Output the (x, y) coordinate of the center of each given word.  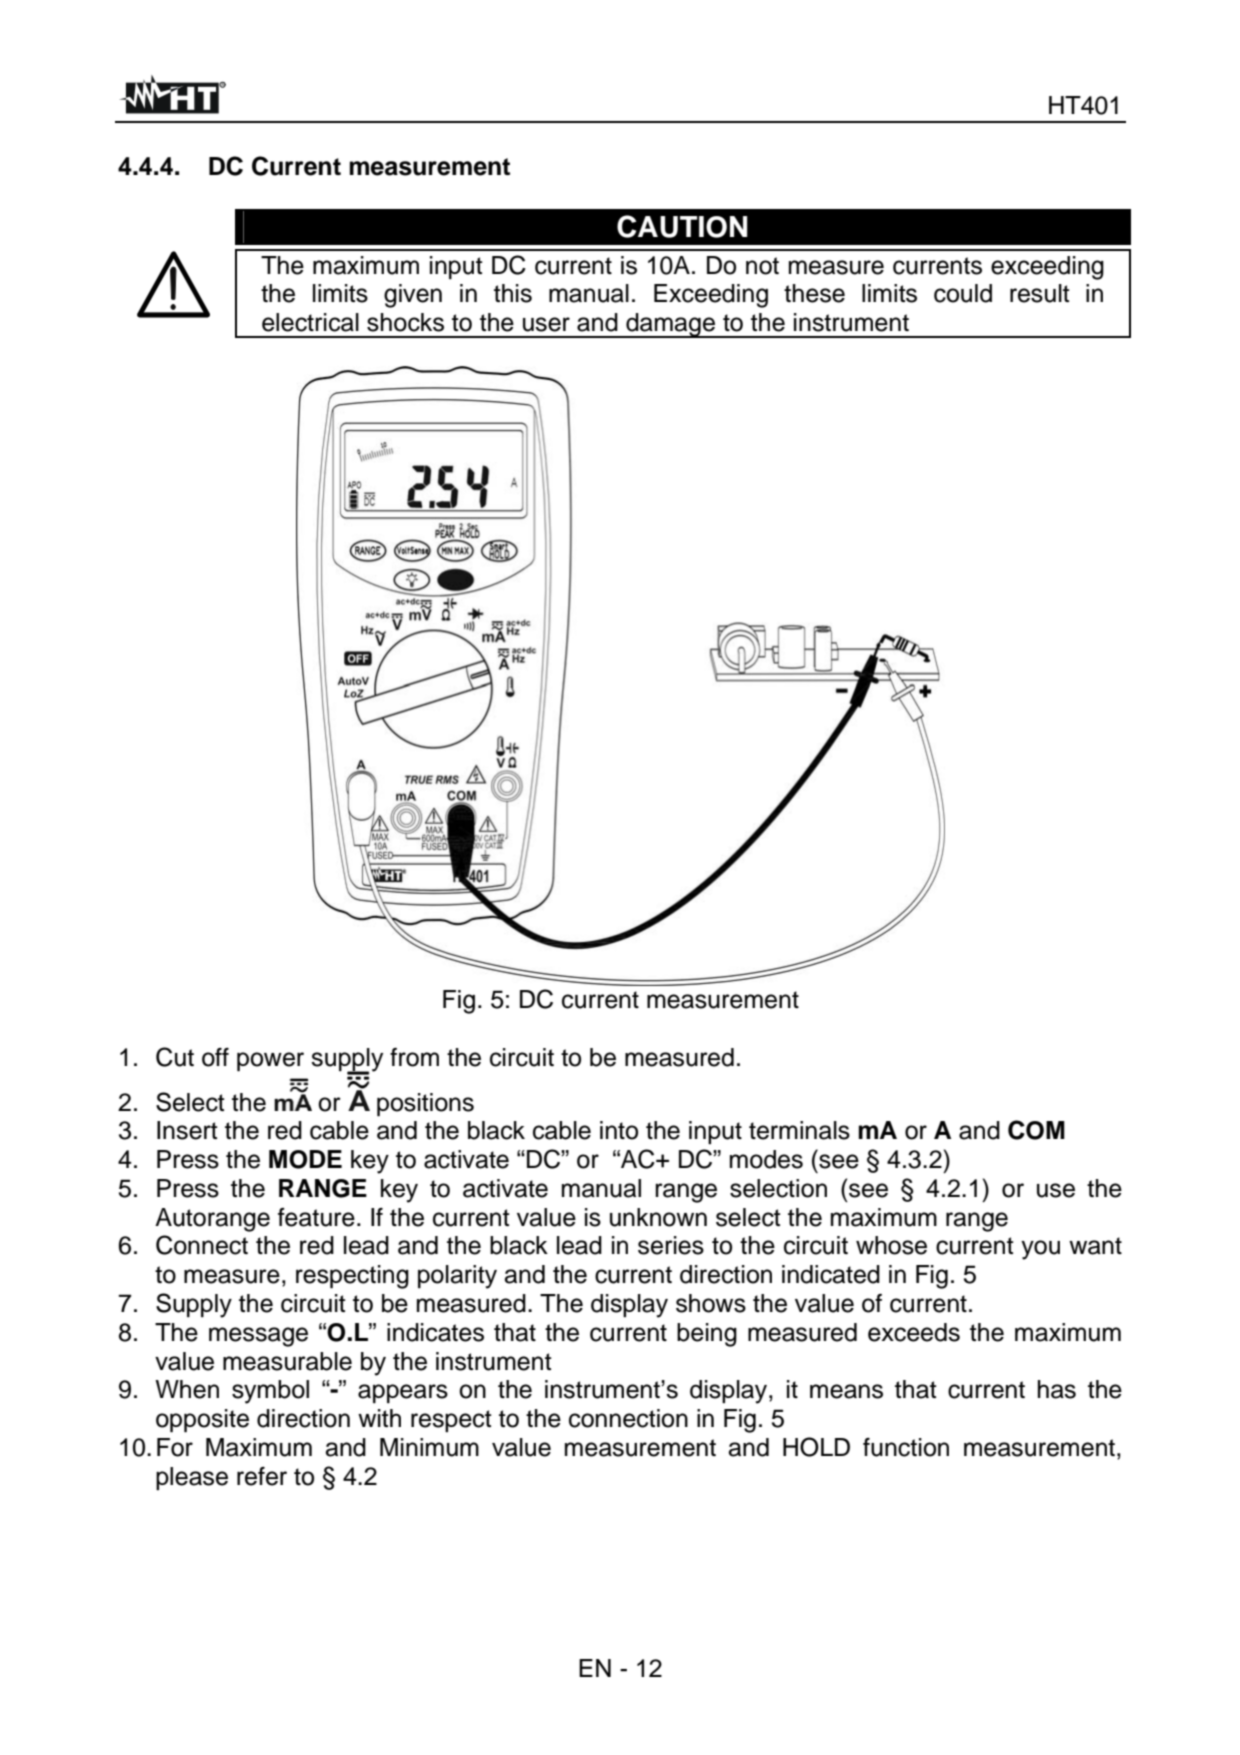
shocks (405, 322)
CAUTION (682, 226)
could (963, 293)
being (707, 1335)
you (1040, 1250)
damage (670, 325)
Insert (187, 1130)
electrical (310, 322)
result (1040, 293)
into (619, 1130)
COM (1036, 1130)
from (414, 1057)
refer (262, 1476)
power (270, 1062)
